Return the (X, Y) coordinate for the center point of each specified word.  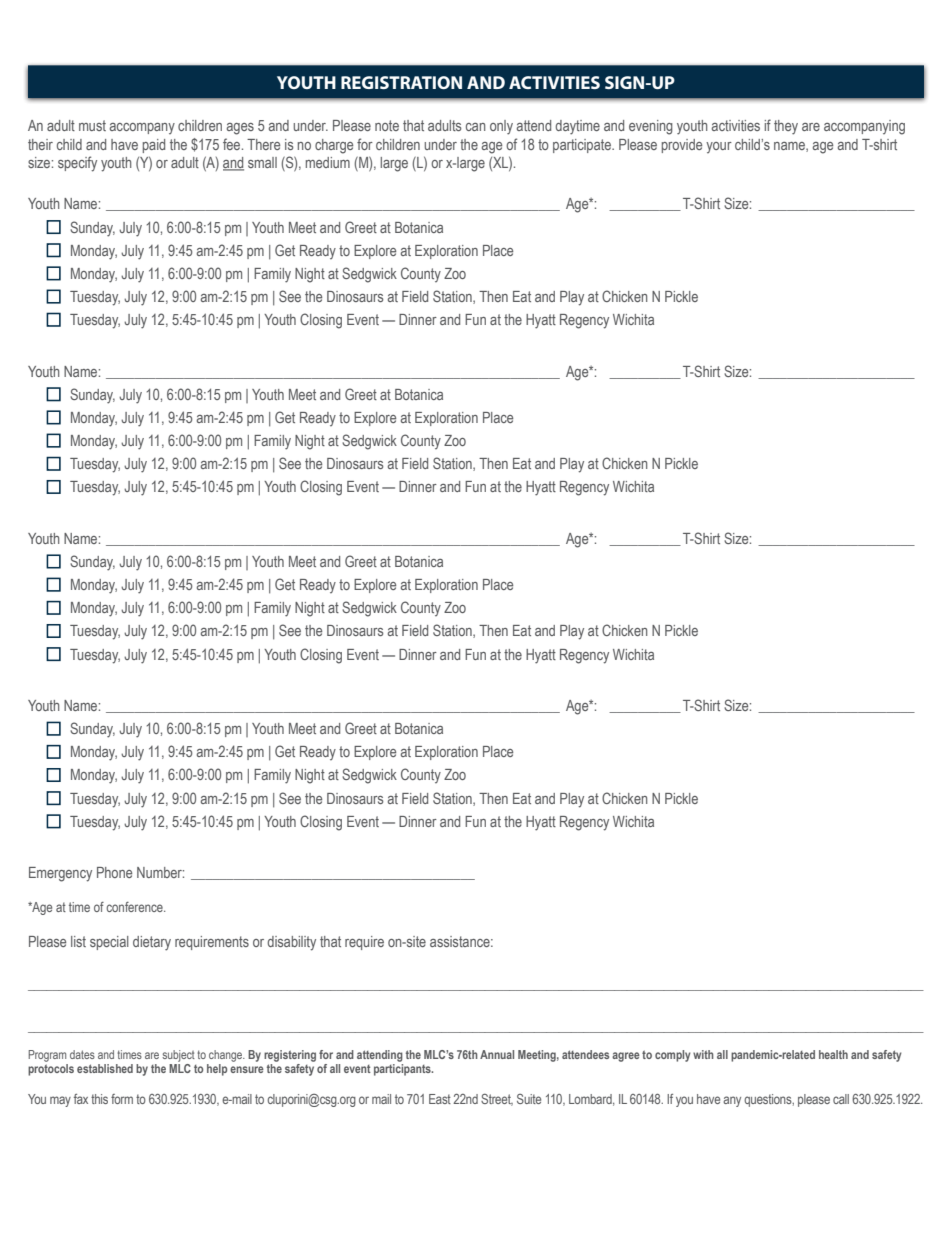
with (703, 1054)
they (786, 127)
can (476, 127)
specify (77, 164)
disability (291, 943)
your (719, 147)
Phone (114, 872)
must (92, 125)
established (105, 1068)
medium (328, 162)
